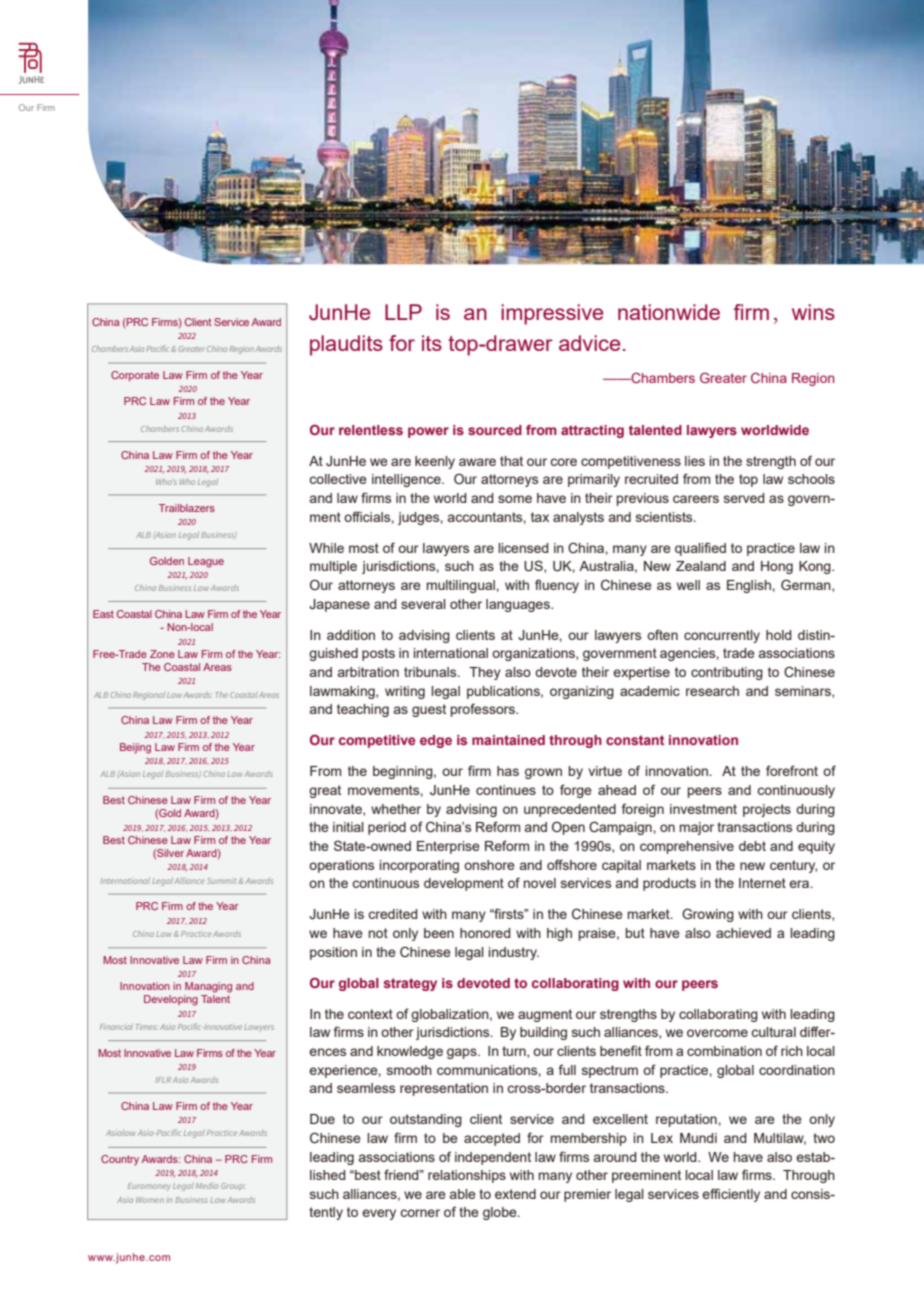 Image resolution: width=924 pixels, height=1308 pixels. I want to click on strategy, so click(410, 984).
